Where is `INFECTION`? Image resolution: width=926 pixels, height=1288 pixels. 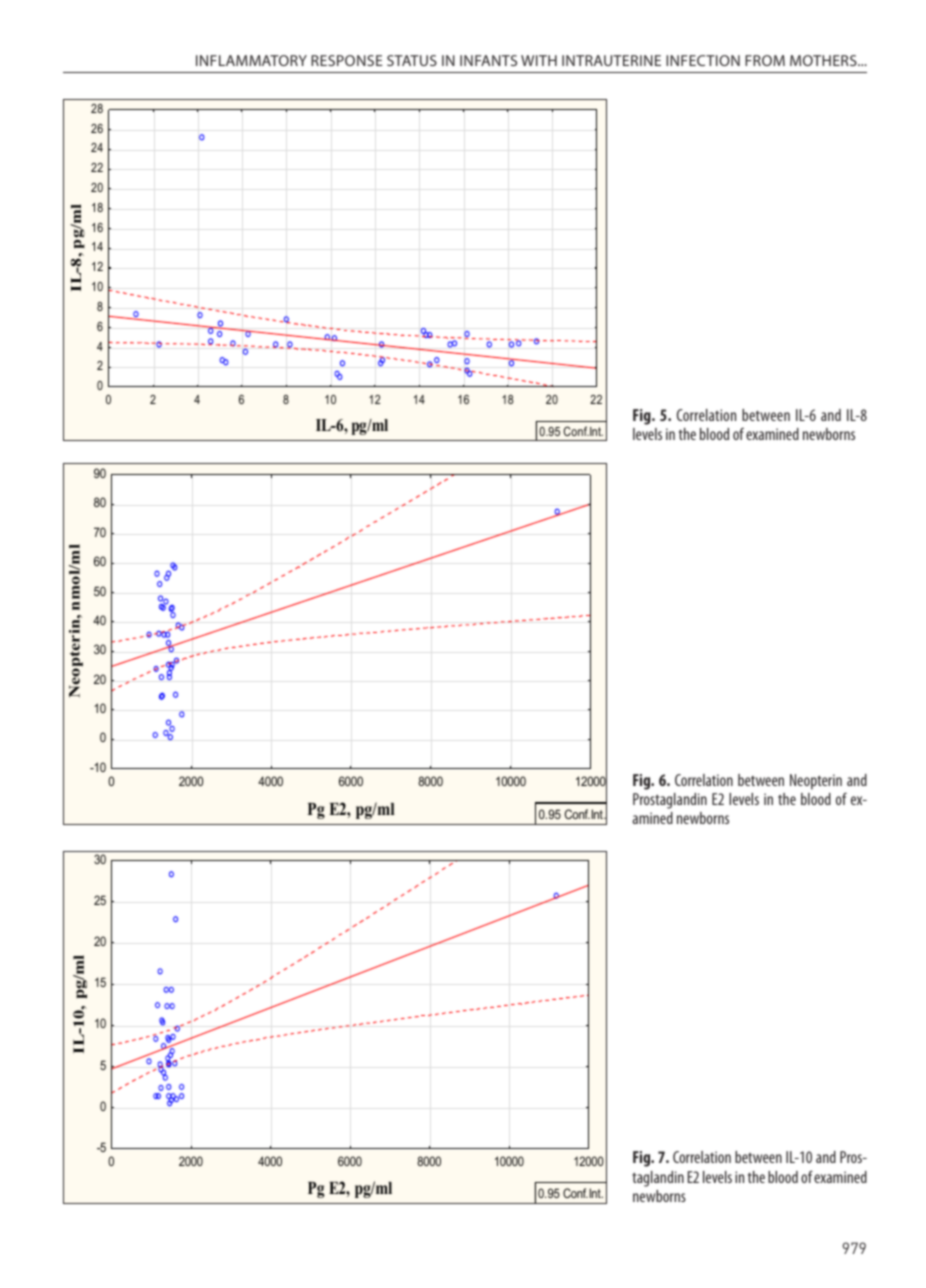 INFECTION is located at coordinates (703, 60).
